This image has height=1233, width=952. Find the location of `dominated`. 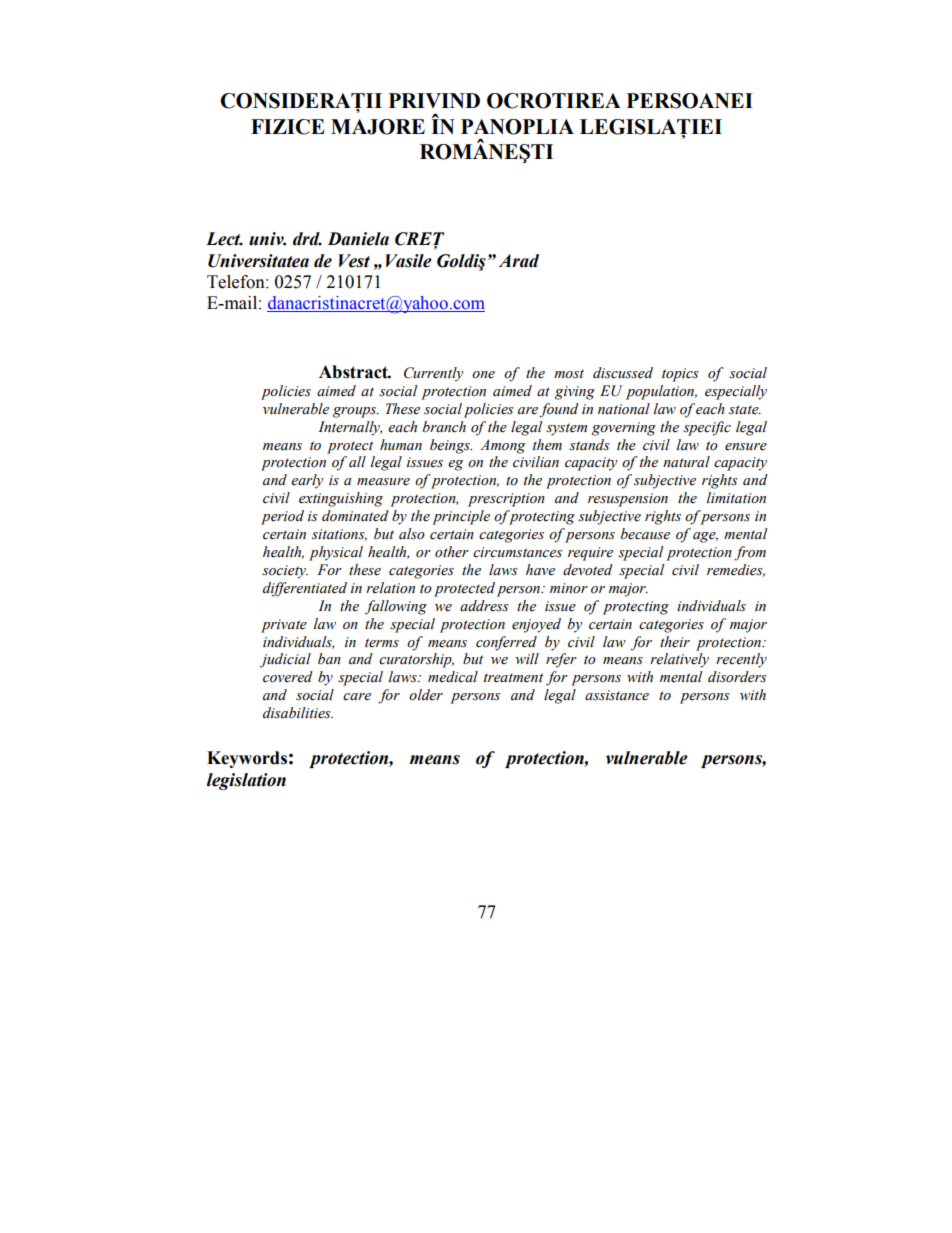

dominated is located at coordinates (355, 516).
